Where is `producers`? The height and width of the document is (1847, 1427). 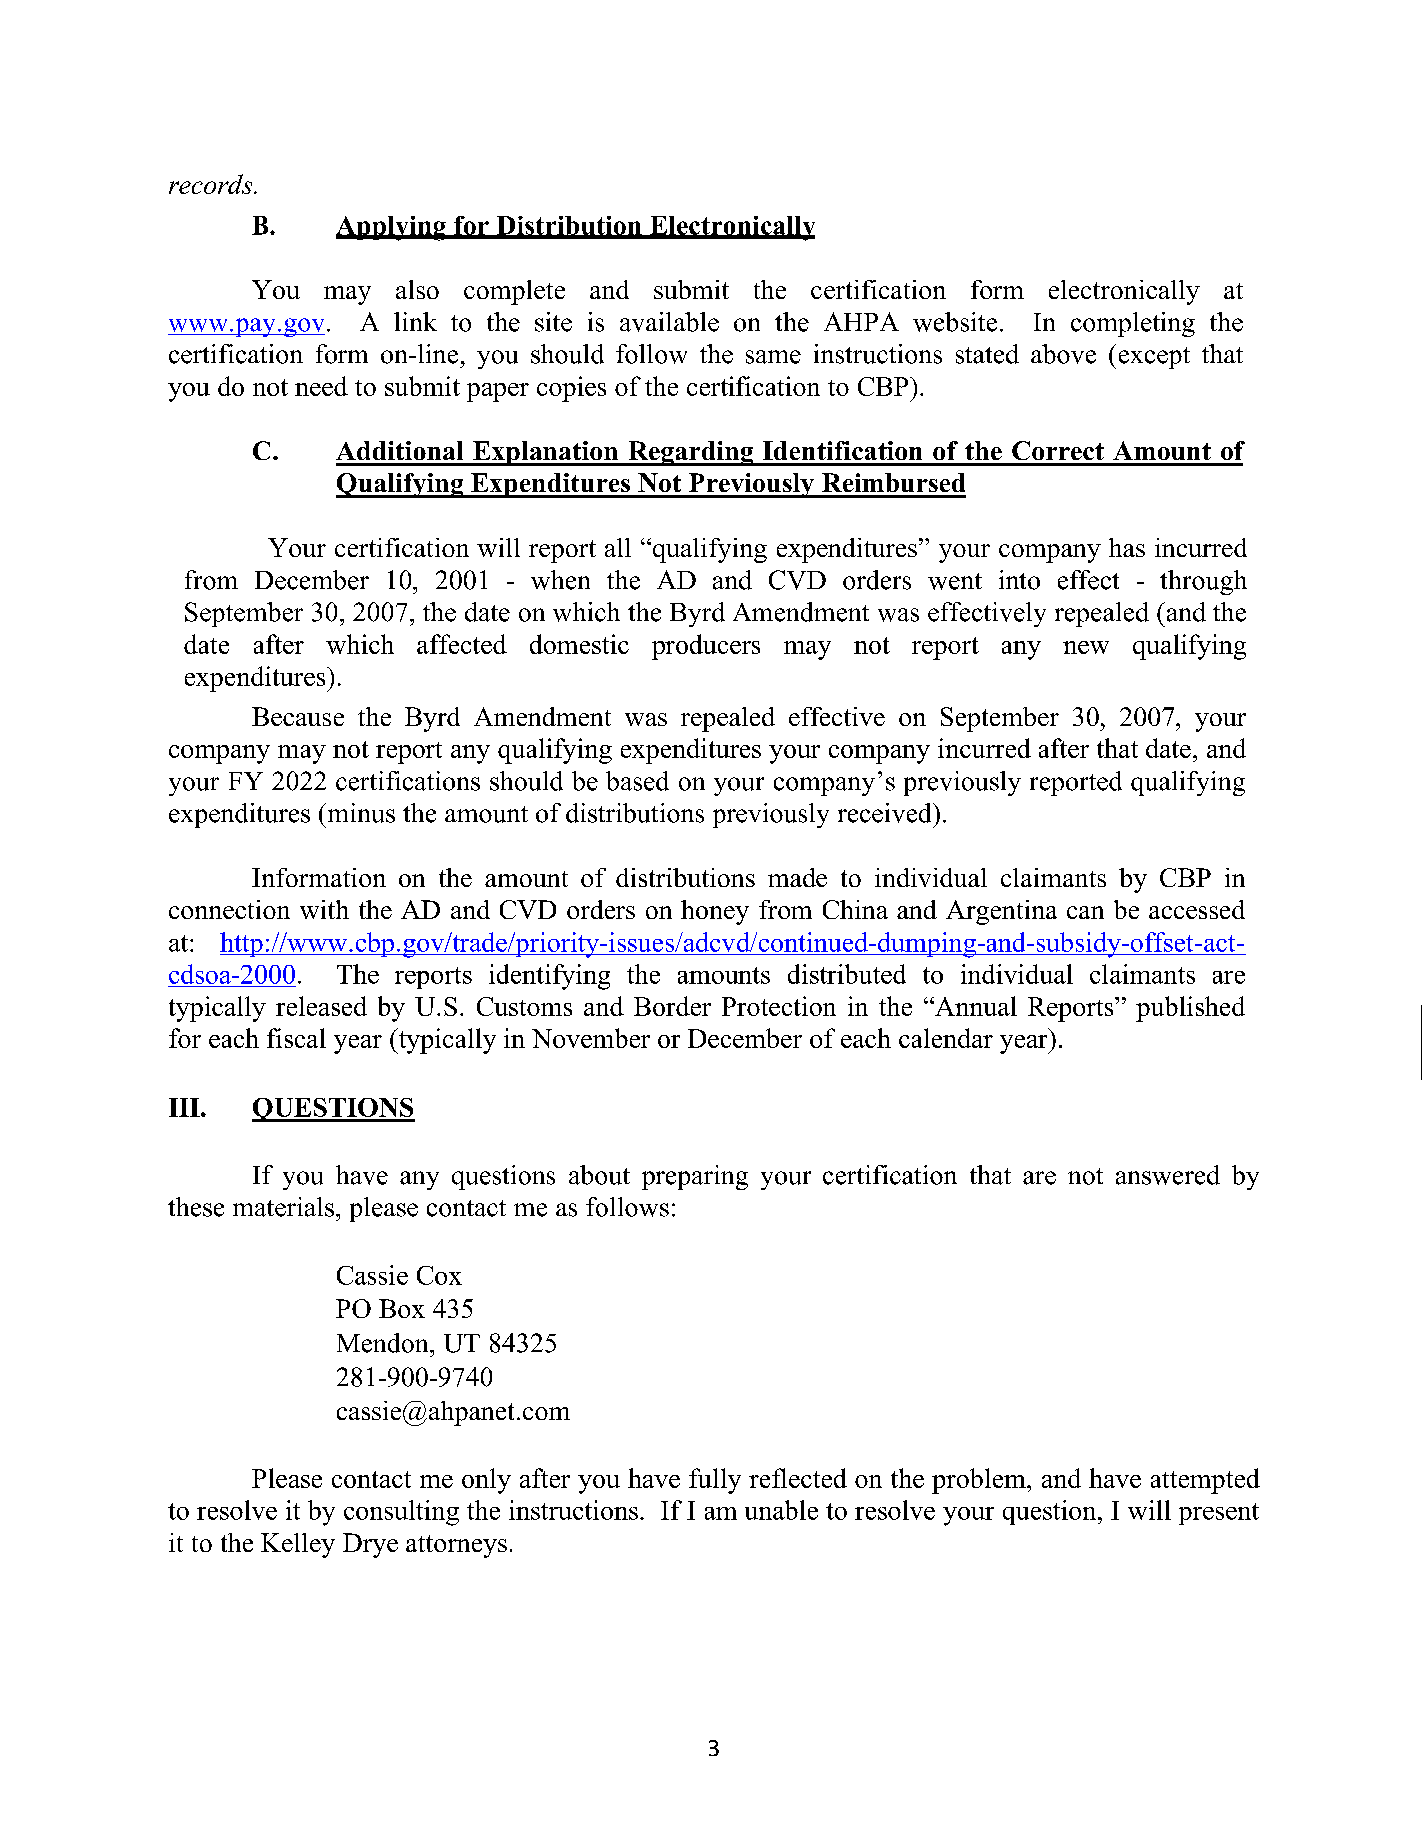 producers is located at coordinates (706, 647).
